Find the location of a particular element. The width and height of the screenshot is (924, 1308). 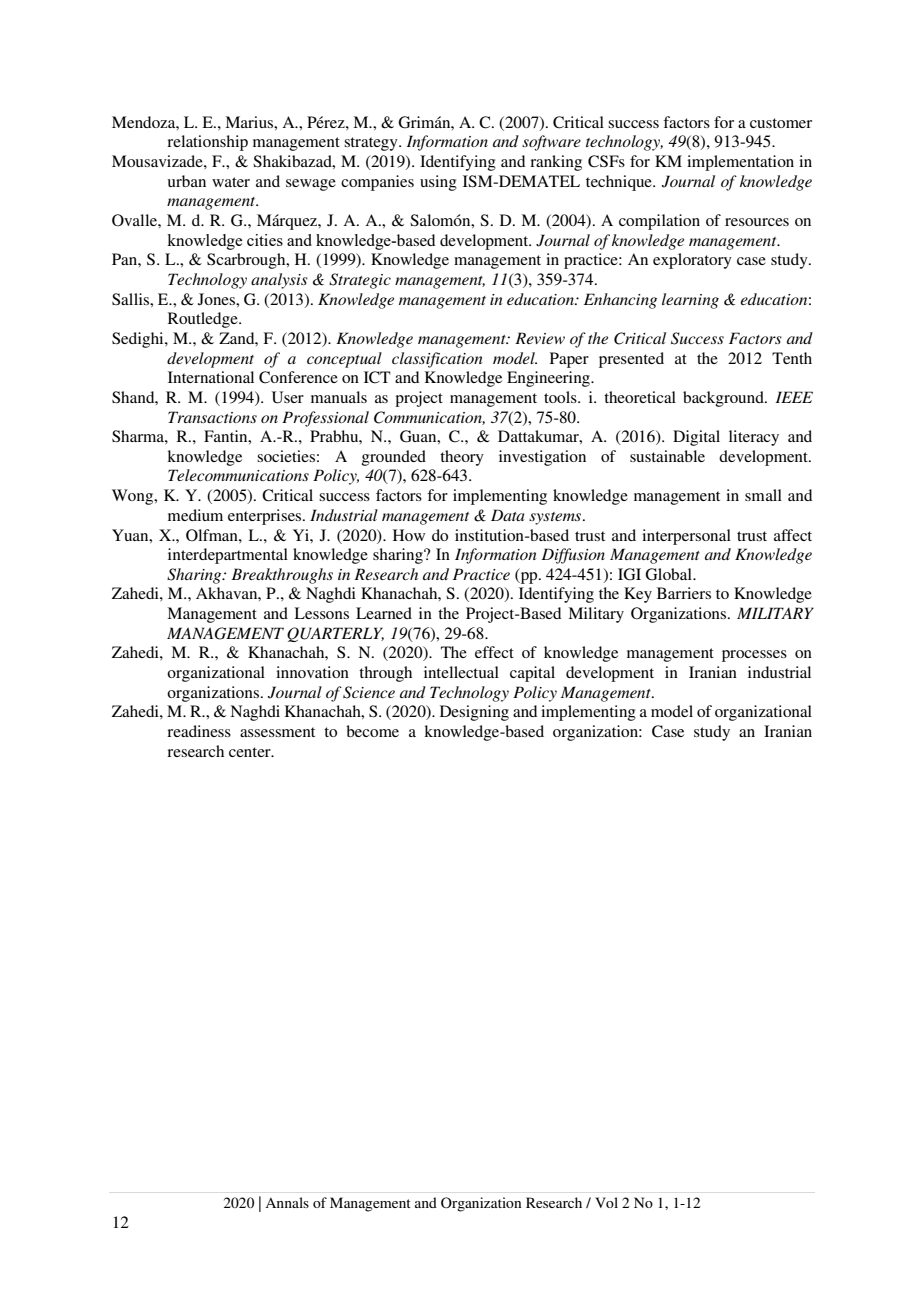

Designing is located at coordinates (474, 713).
